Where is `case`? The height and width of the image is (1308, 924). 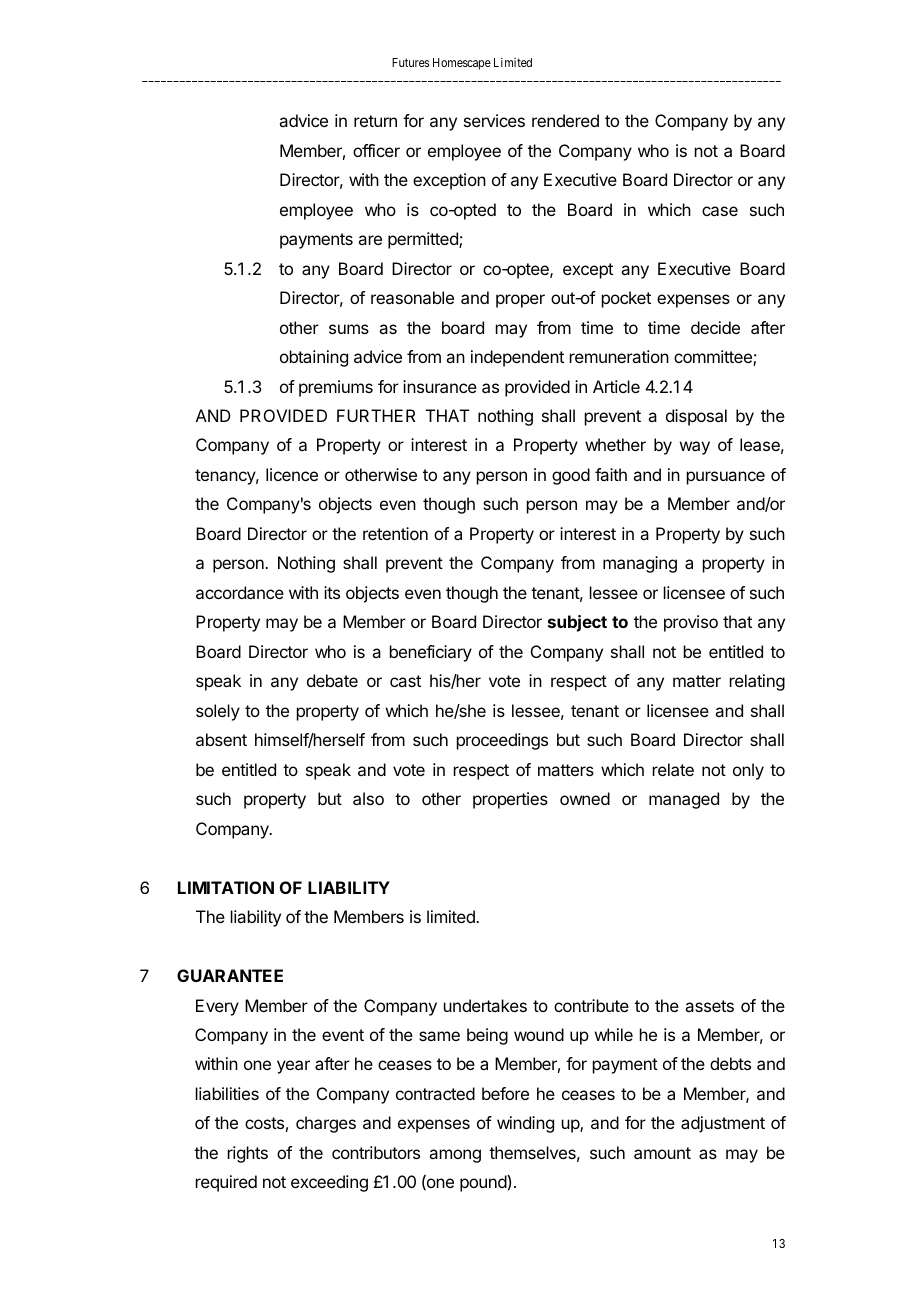
case is located at coordinates (720, 211).
